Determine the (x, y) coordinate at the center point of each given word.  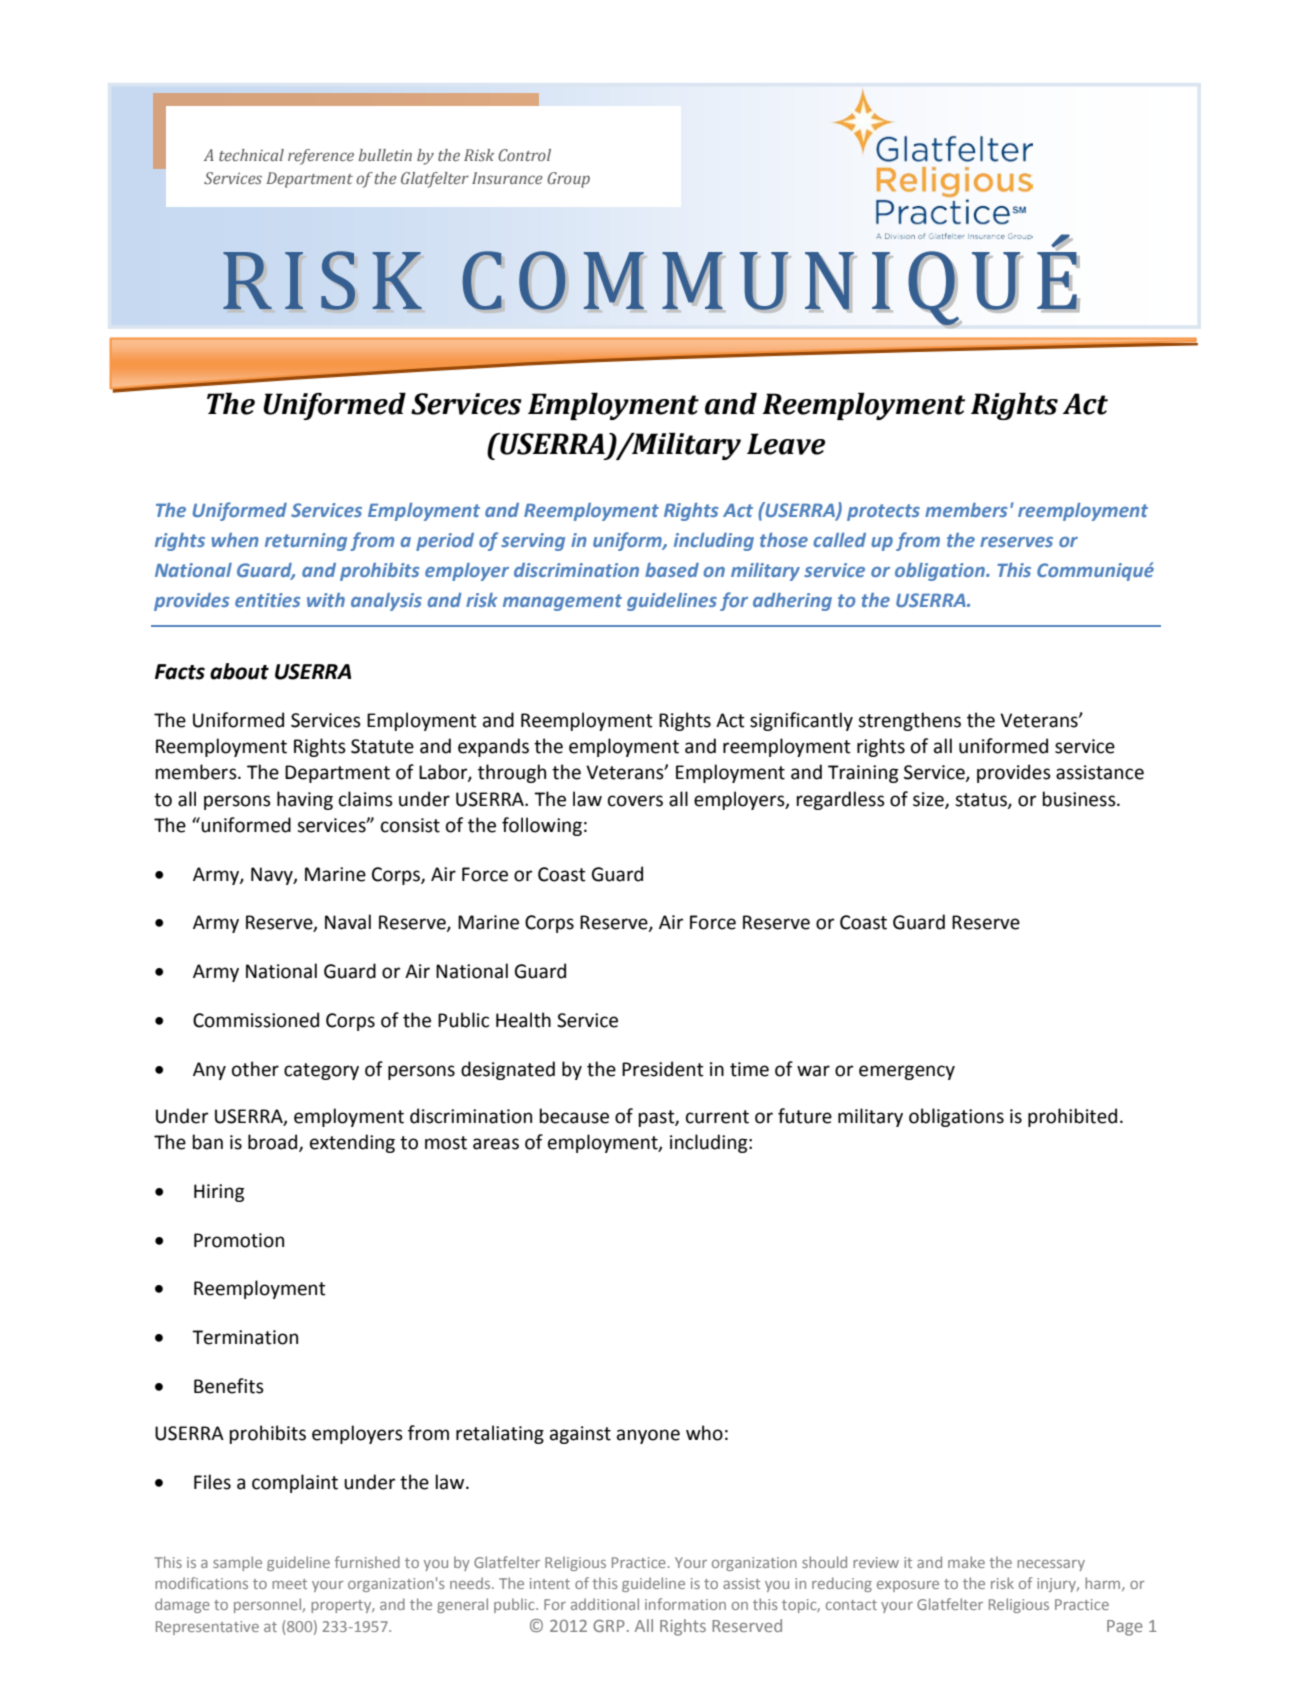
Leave (786, 444)
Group (568, 180)
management (562, 602)
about (239, 671)
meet (289, 1584)
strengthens (909, 721)
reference (321, 157)
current (717, 1117)
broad (274, 1143)
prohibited (1072, 1117)
